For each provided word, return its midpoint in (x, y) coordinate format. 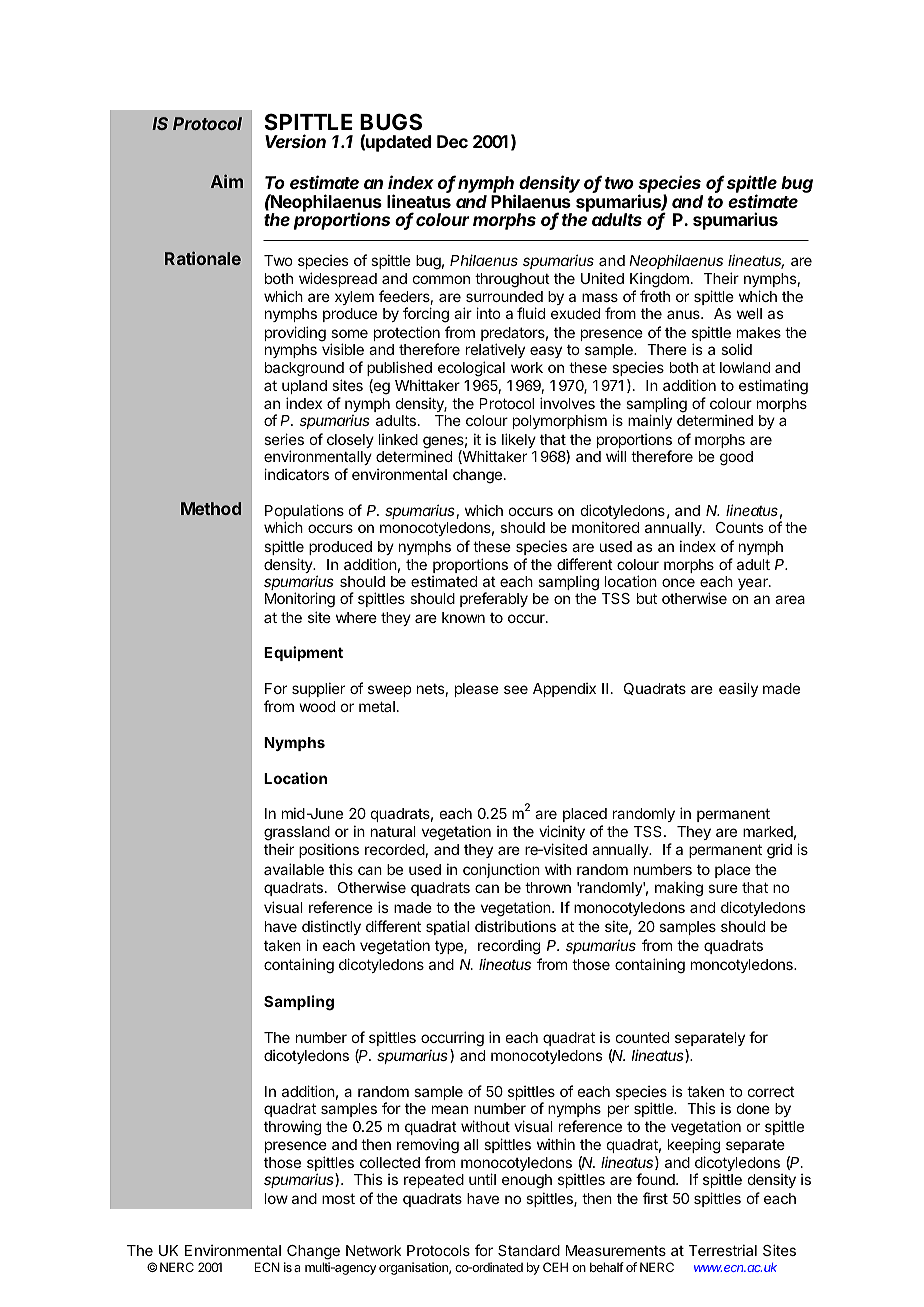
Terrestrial (723, 1250)
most (338, 1198)
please (477, 690)
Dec (452, 141)
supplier (318, 689)
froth (655, 296)
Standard (529, 1250)
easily (738, 690)
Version (295, 141)
